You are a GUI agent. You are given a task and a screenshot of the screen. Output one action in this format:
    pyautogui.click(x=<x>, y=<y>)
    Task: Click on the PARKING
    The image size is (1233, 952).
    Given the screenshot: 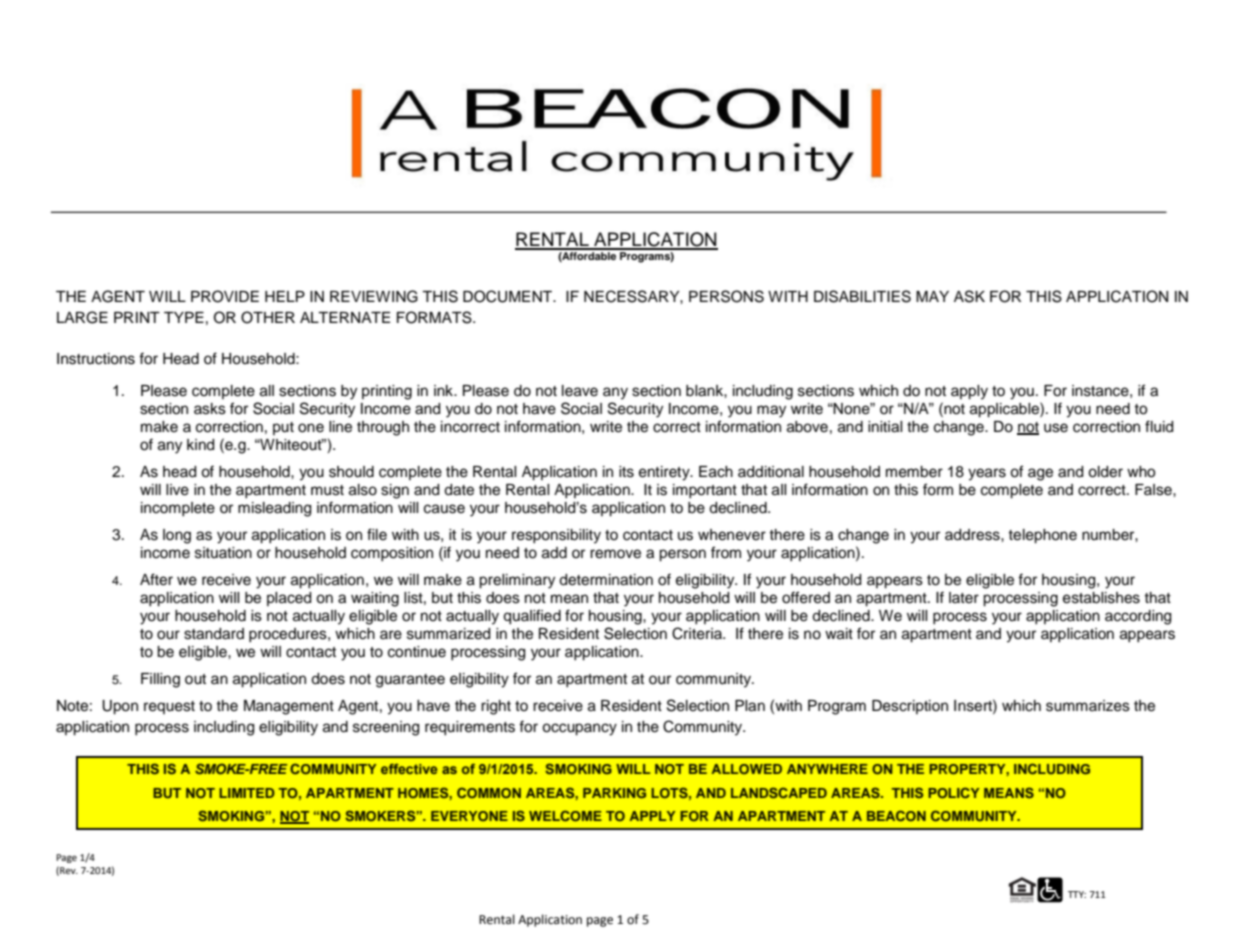 What is the action you would take?
    pyautogui.click(x=614, y=793)
